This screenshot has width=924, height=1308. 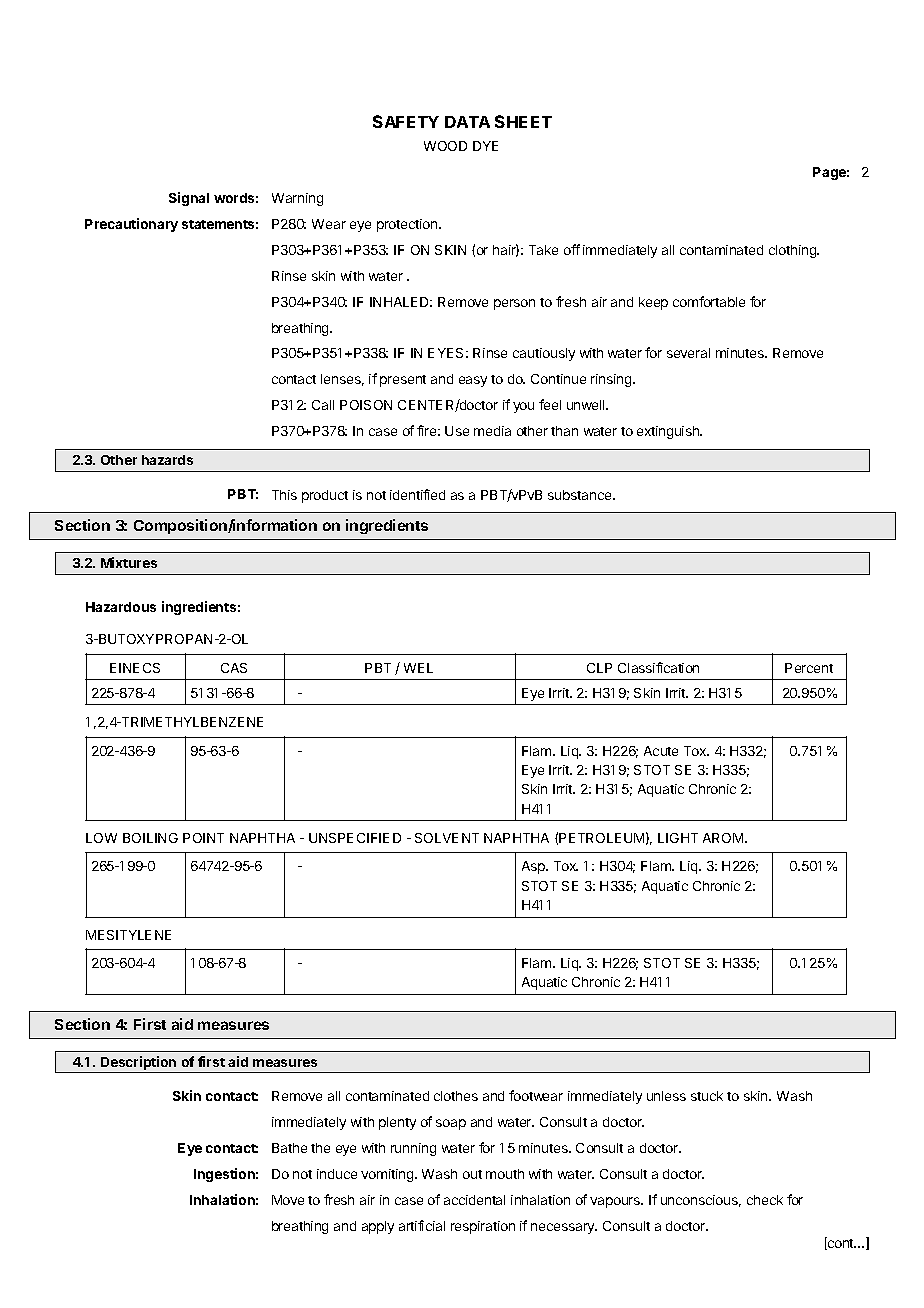 What do you see at coordinates (707, 1096) in the screenshot?
I see `stuck` at bounding box center [707, 1096].
